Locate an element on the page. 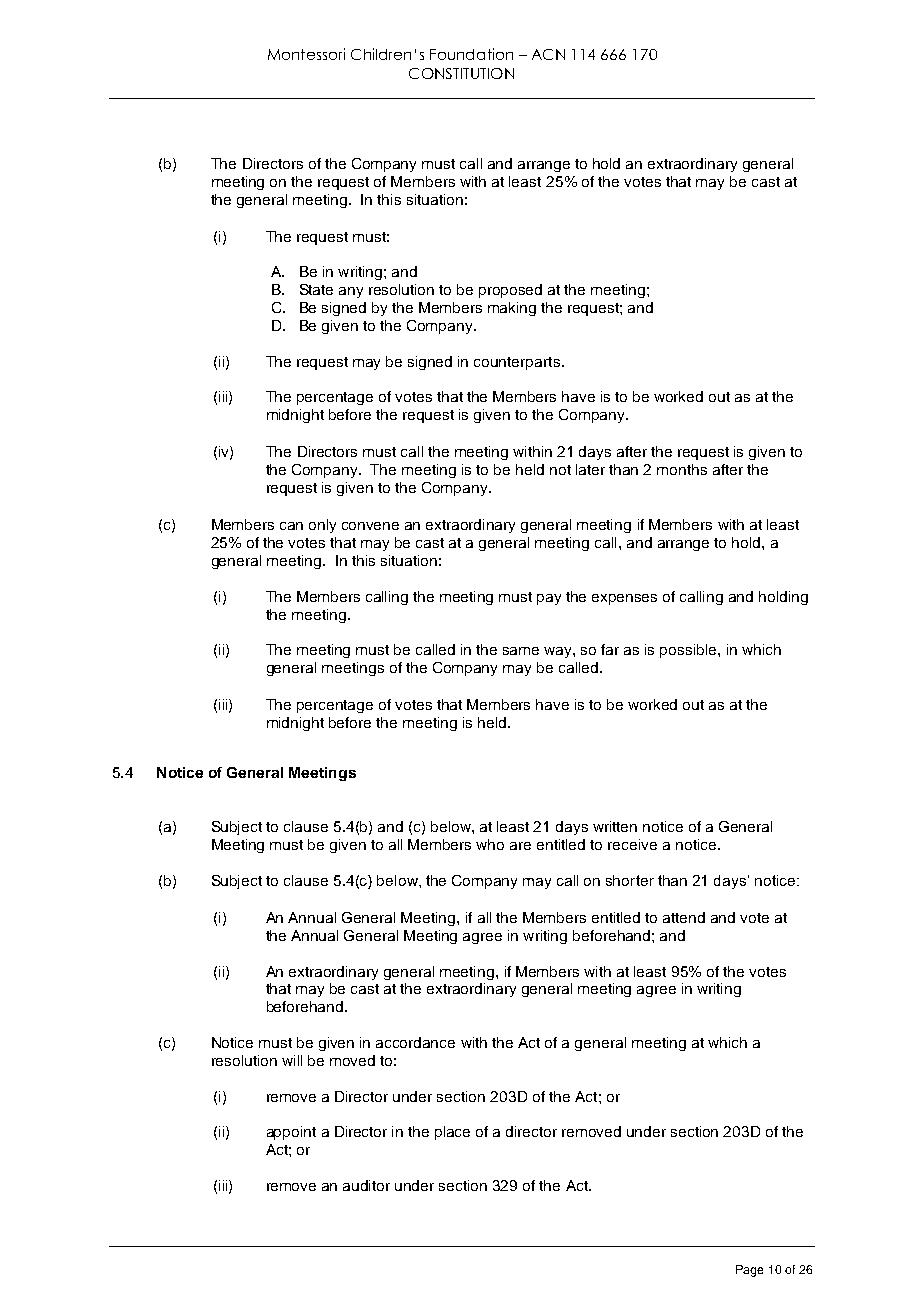 Image resolution: width=924 pixels, height=1308 pixels. Montessori is located at coordinates (306, 54).
